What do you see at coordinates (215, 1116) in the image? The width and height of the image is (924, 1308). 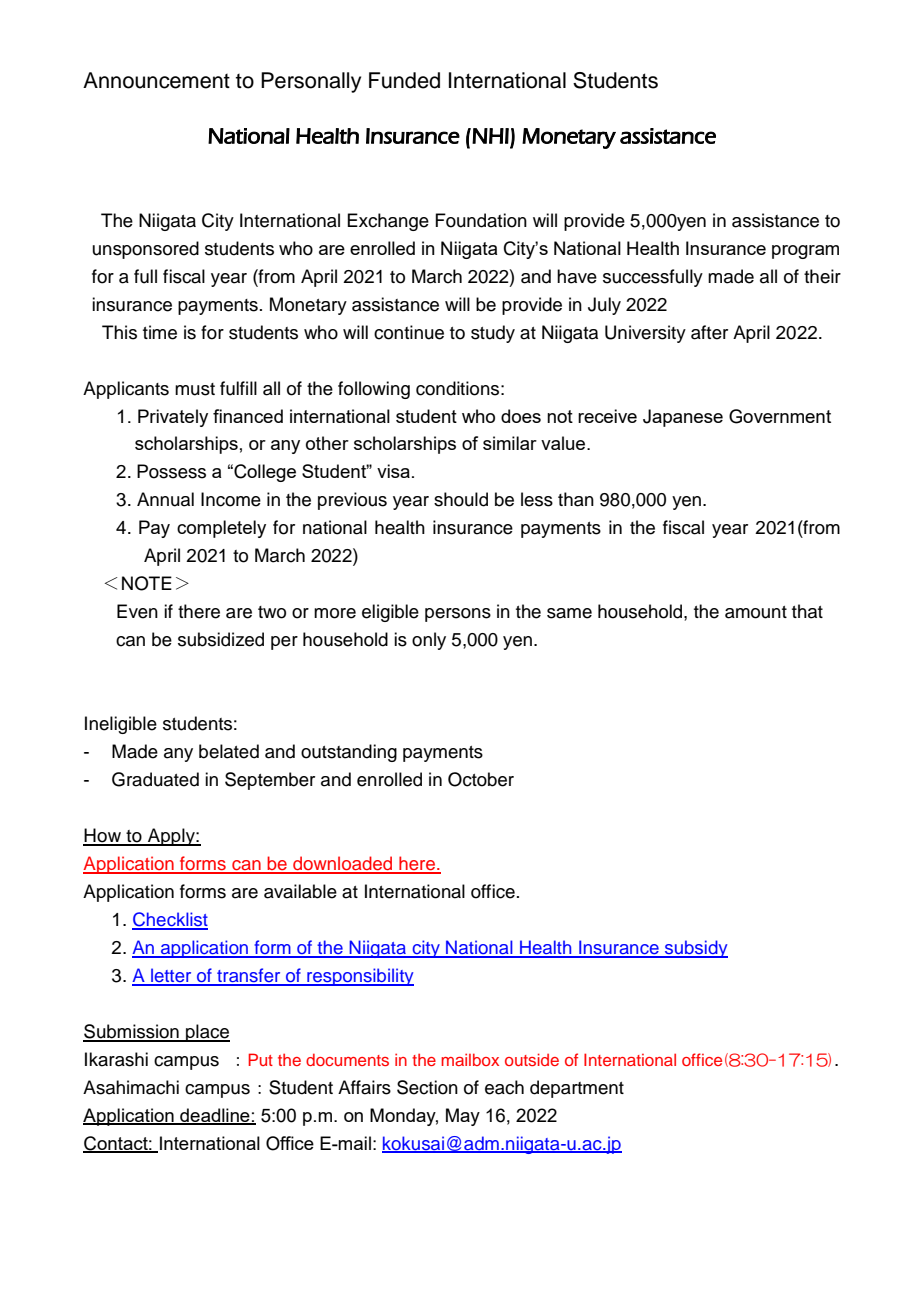 I see `deadline` at bounding box center [215, 1116].
